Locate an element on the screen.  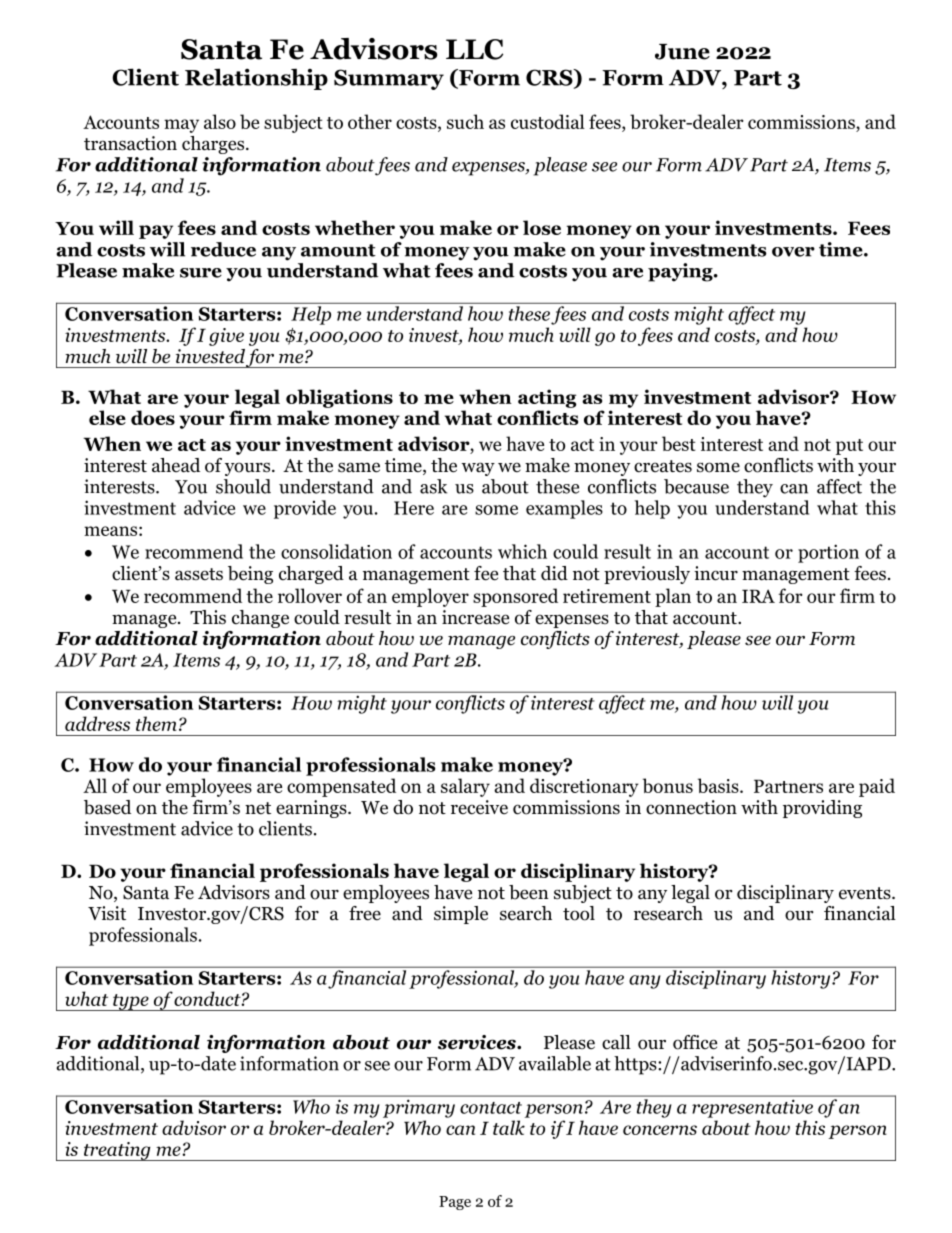
receive is located at coordinates (479, 807).
